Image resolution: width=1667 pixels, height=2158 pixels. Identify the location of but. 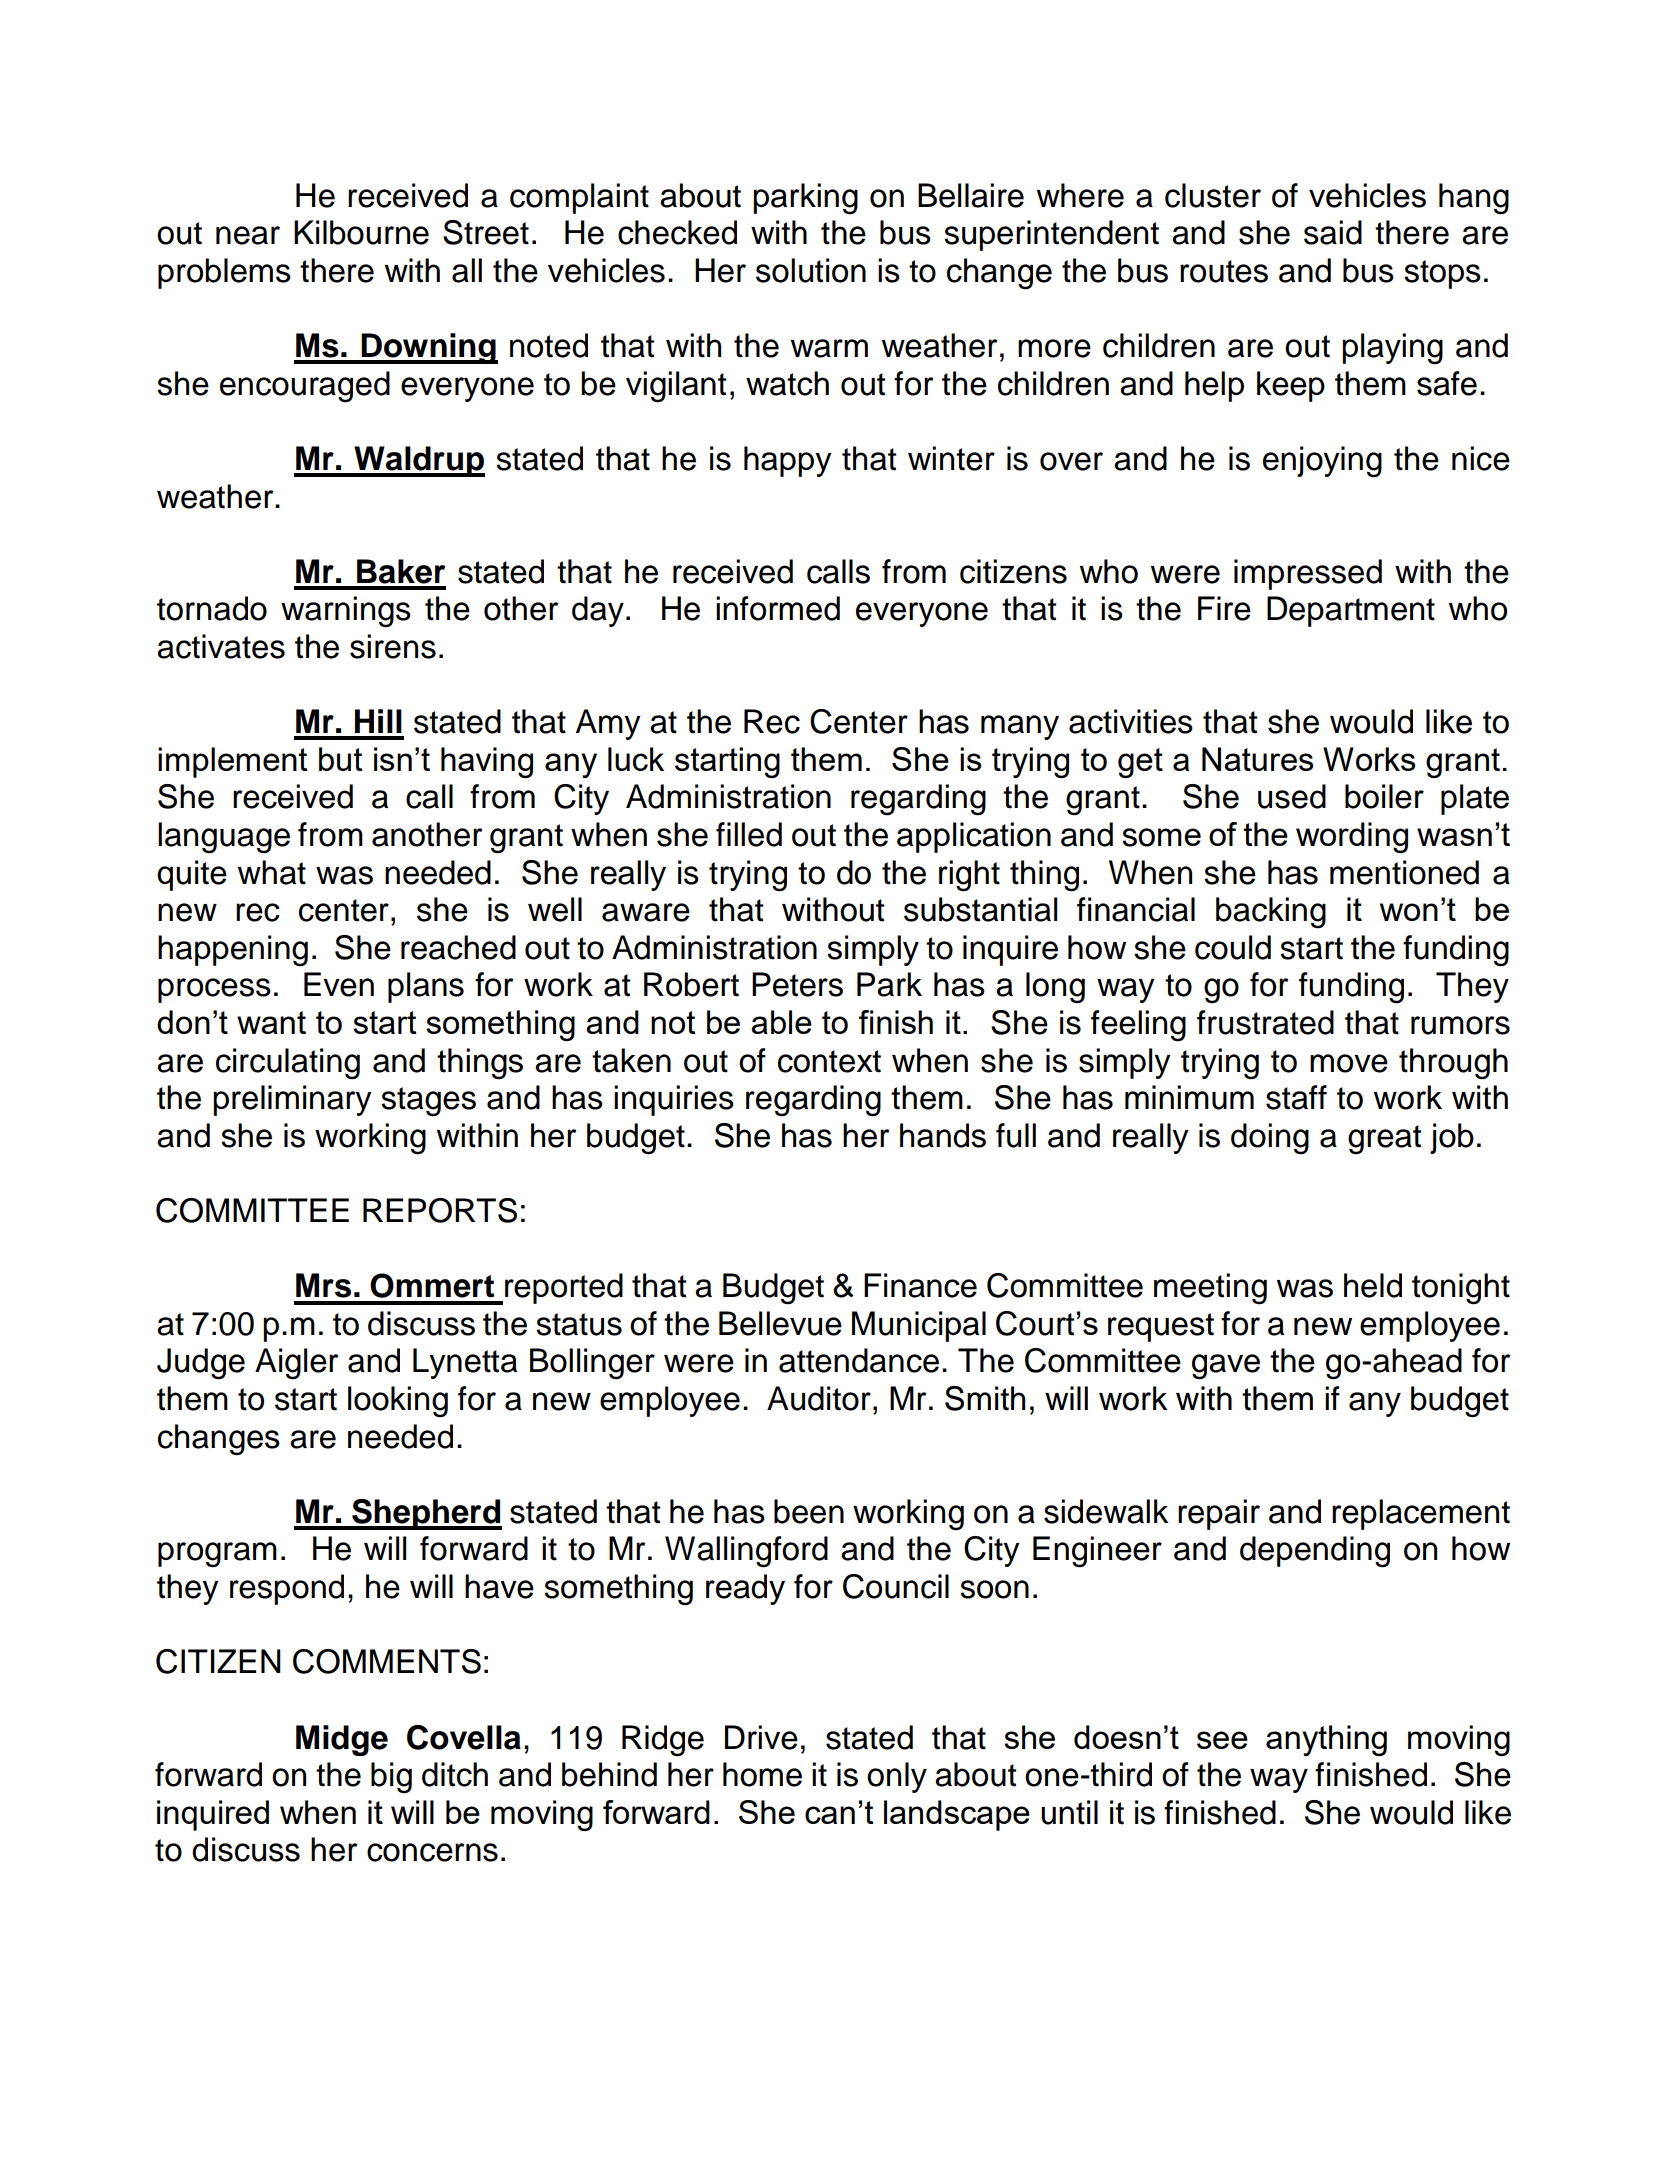
(341, 759).
